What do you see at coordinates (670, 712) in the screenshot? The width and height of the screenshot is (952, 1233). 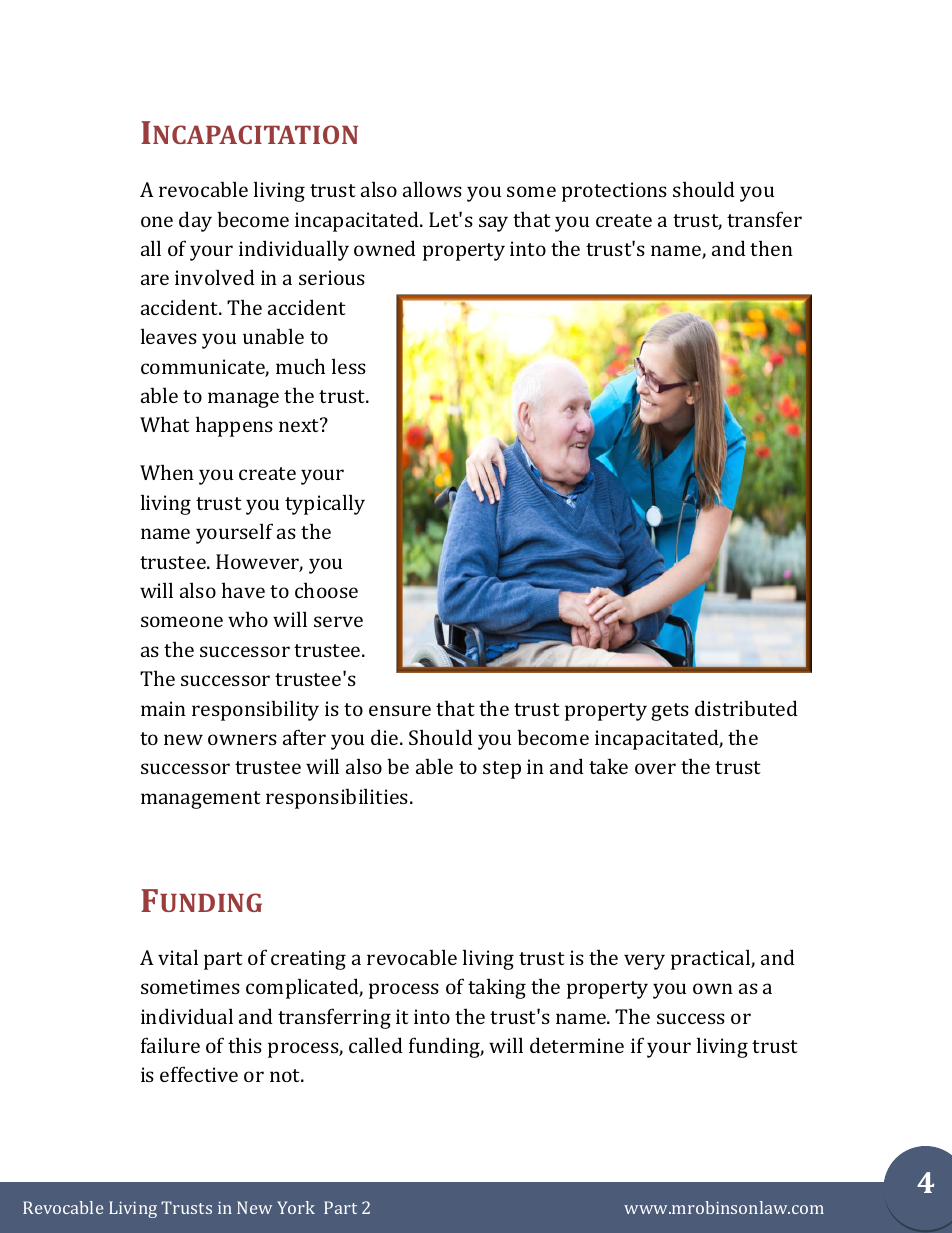 I see `gets` at bounding box center [670, 712].
